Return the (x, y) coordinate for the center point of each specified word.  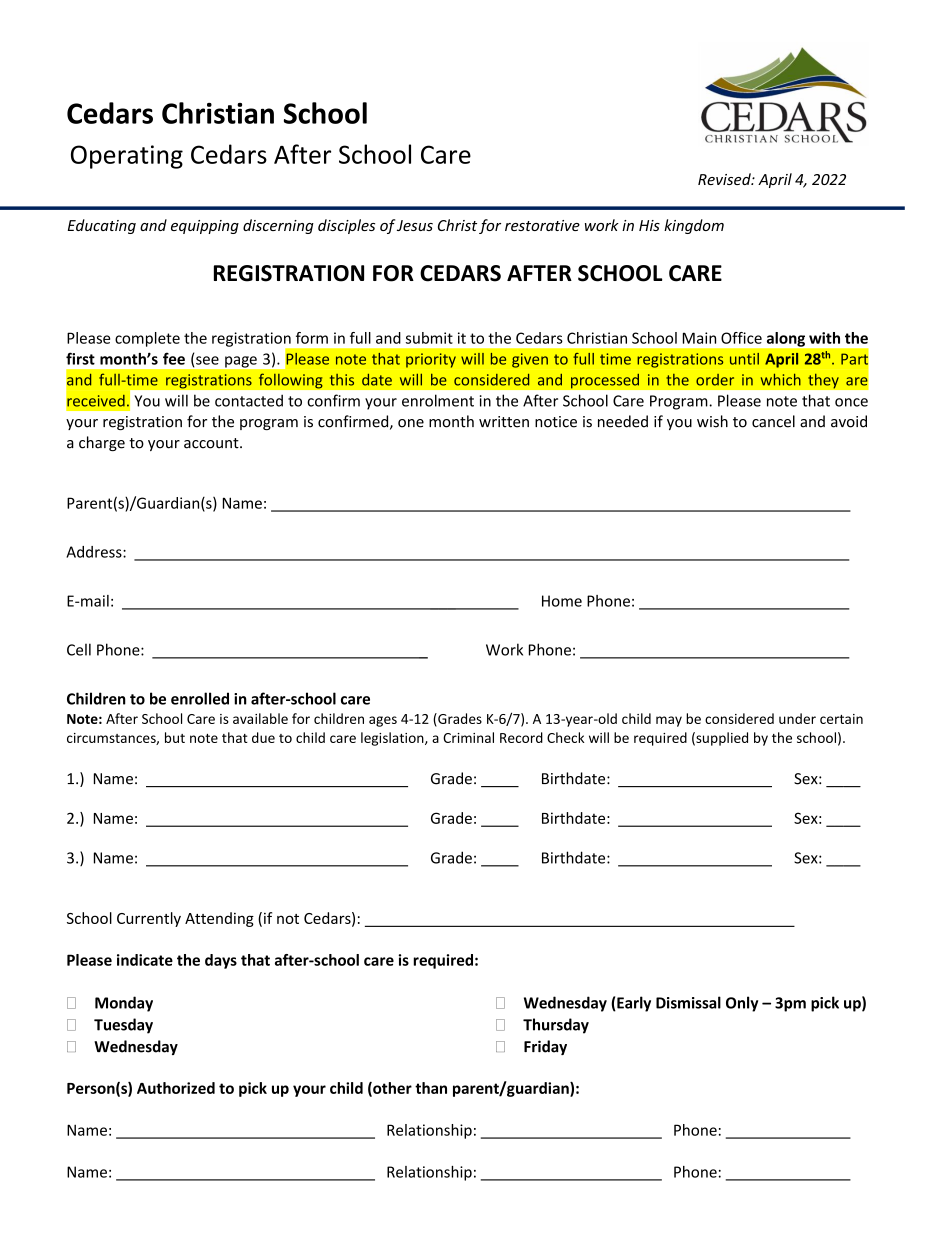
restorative (542, 225)
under (797, 718)
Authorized (176, 1088)
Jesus (415, 225)
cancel (773, 421)
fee (174, 358)
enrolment (438, 400)
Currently (149, 919)
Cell (79, 649)
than (431, 1088)
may (669, 721)
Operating (127, 157)
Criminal (468, 737)
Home (562, 601)
